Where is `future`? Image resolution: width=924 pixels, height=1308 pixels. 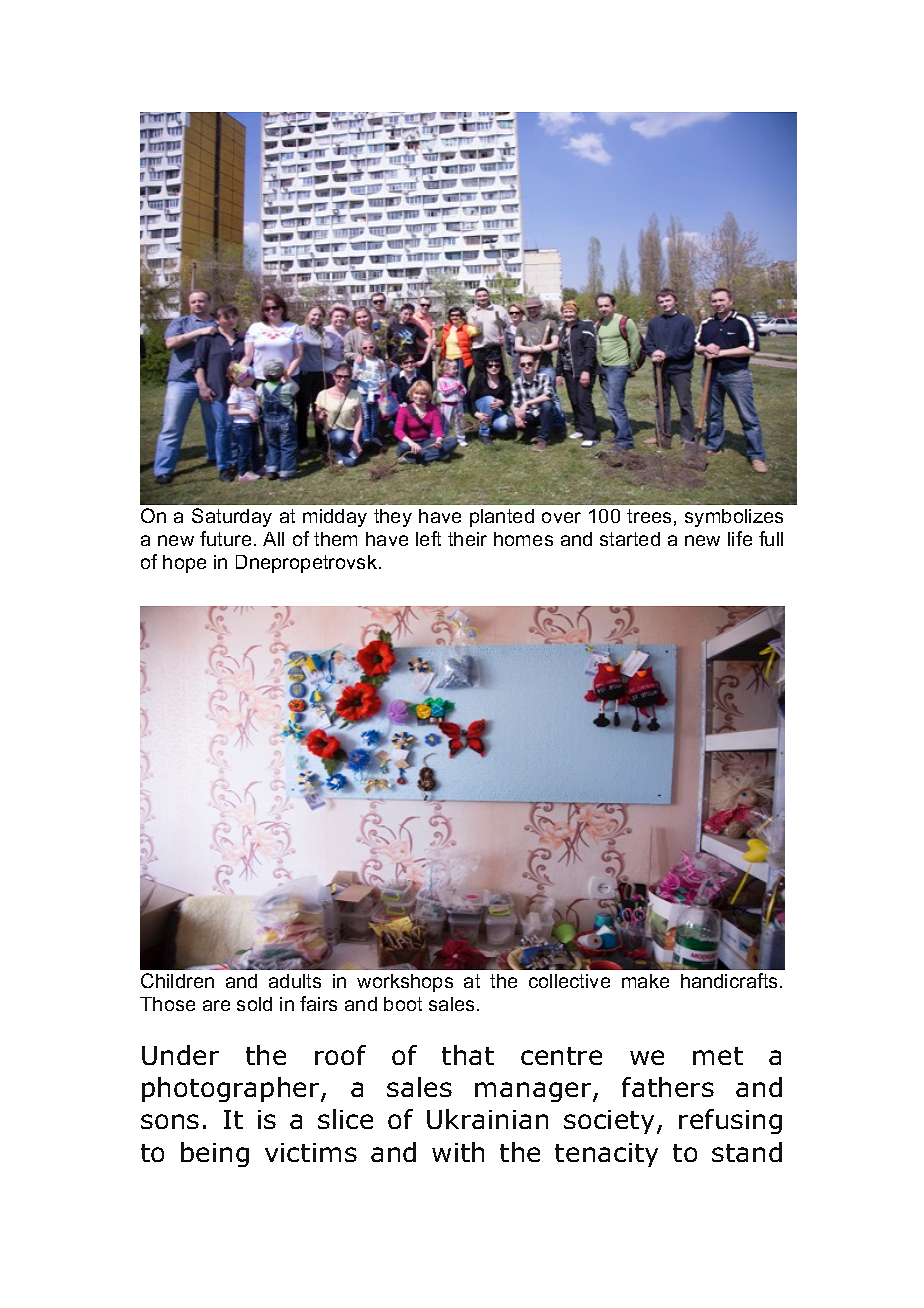 future is located at coordinates (225, 538).
